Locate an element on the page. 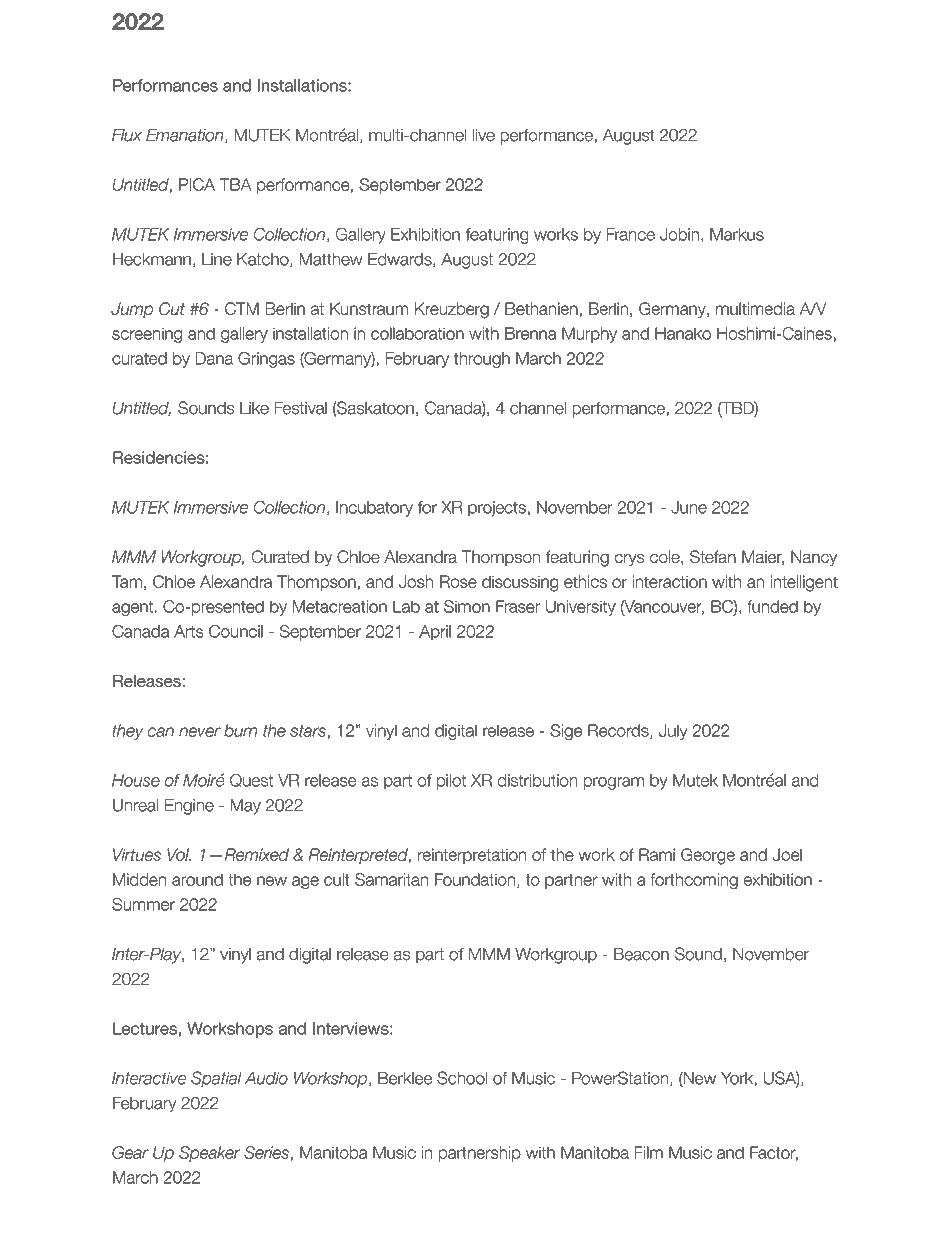  pilot is located at coordinates (451, 782).
